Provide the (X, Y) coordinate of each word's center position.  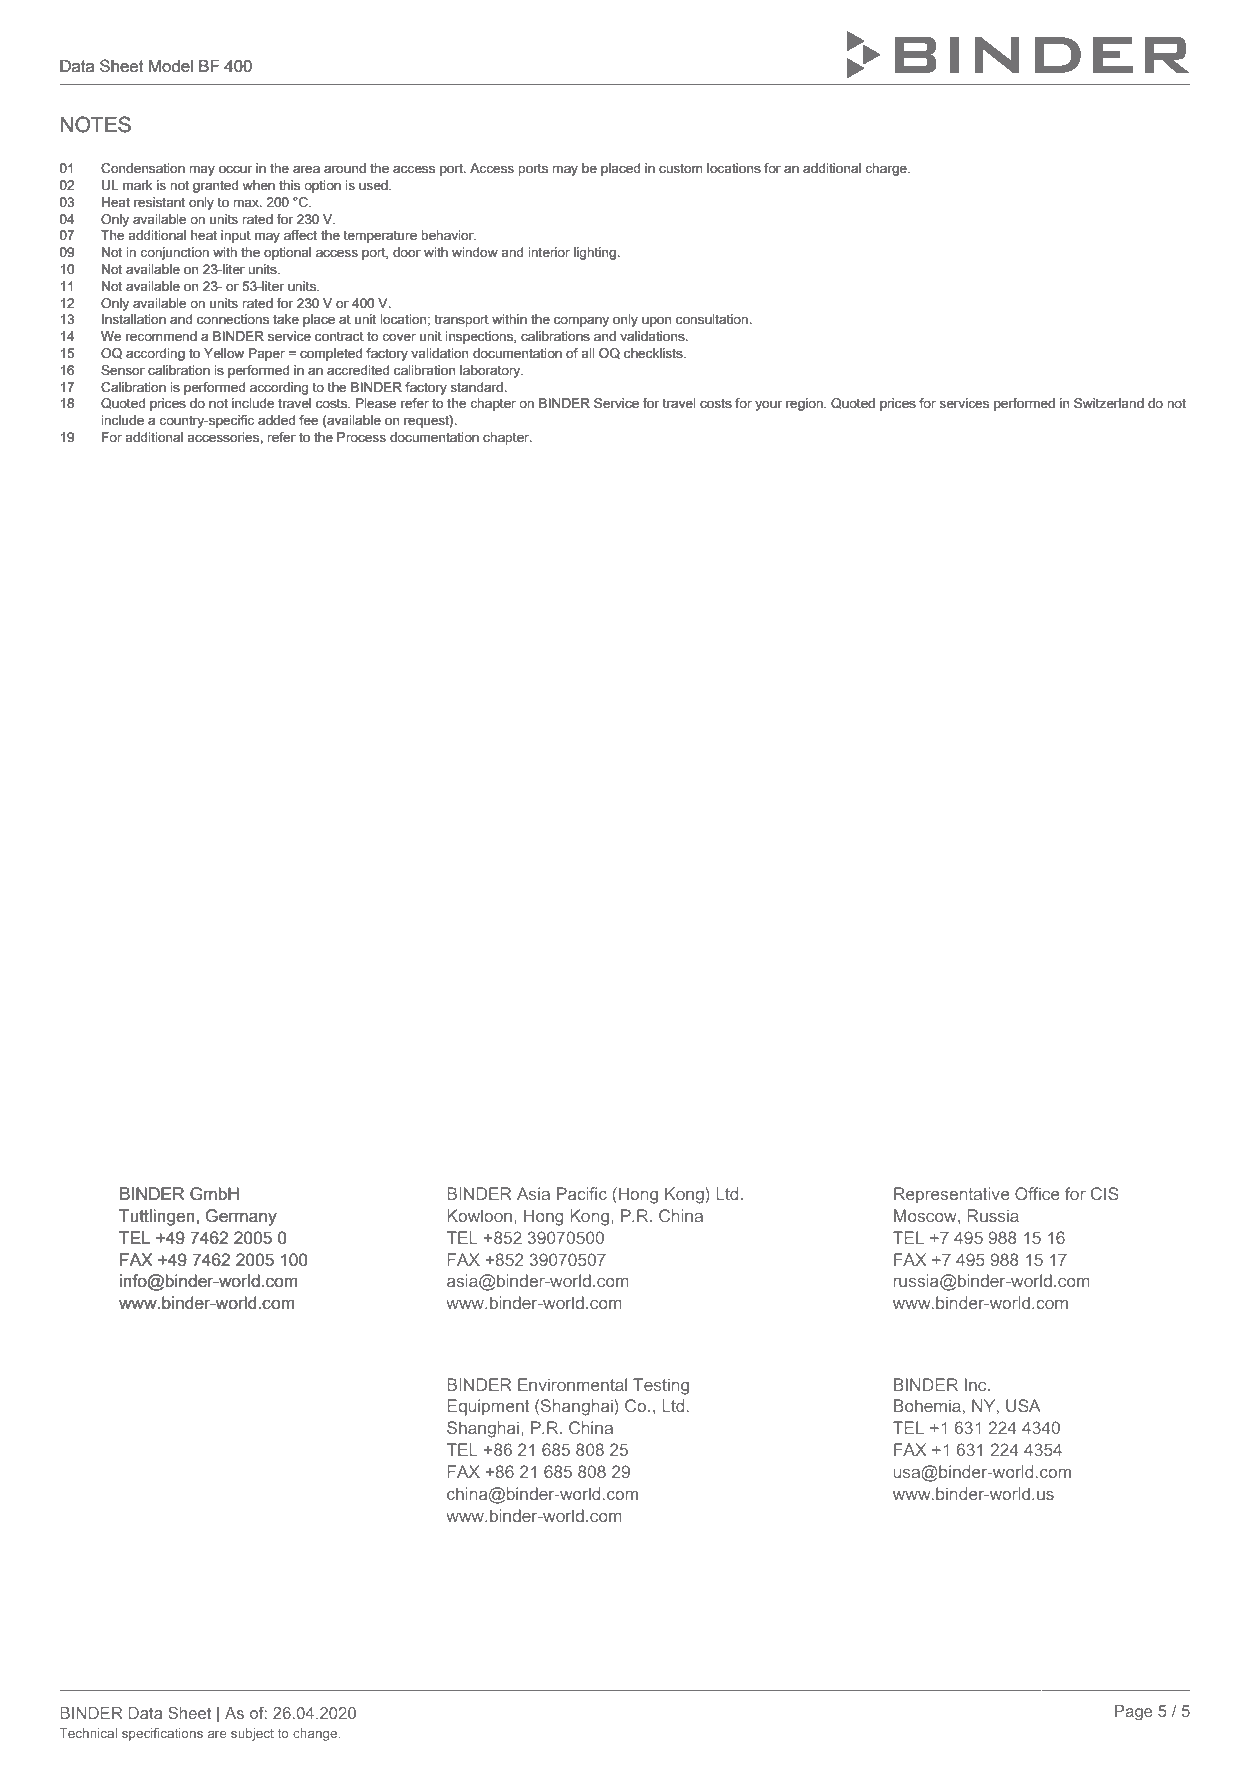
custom (681, 168)
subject (252, 1734)
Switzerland (1109, 403)
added (276, 420)
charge (887, 169)
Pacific (582, 1193)
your (768, 405)
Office (1037, 1193)
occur (235, 169)
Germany (241, 1217)
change (316, 1734)
